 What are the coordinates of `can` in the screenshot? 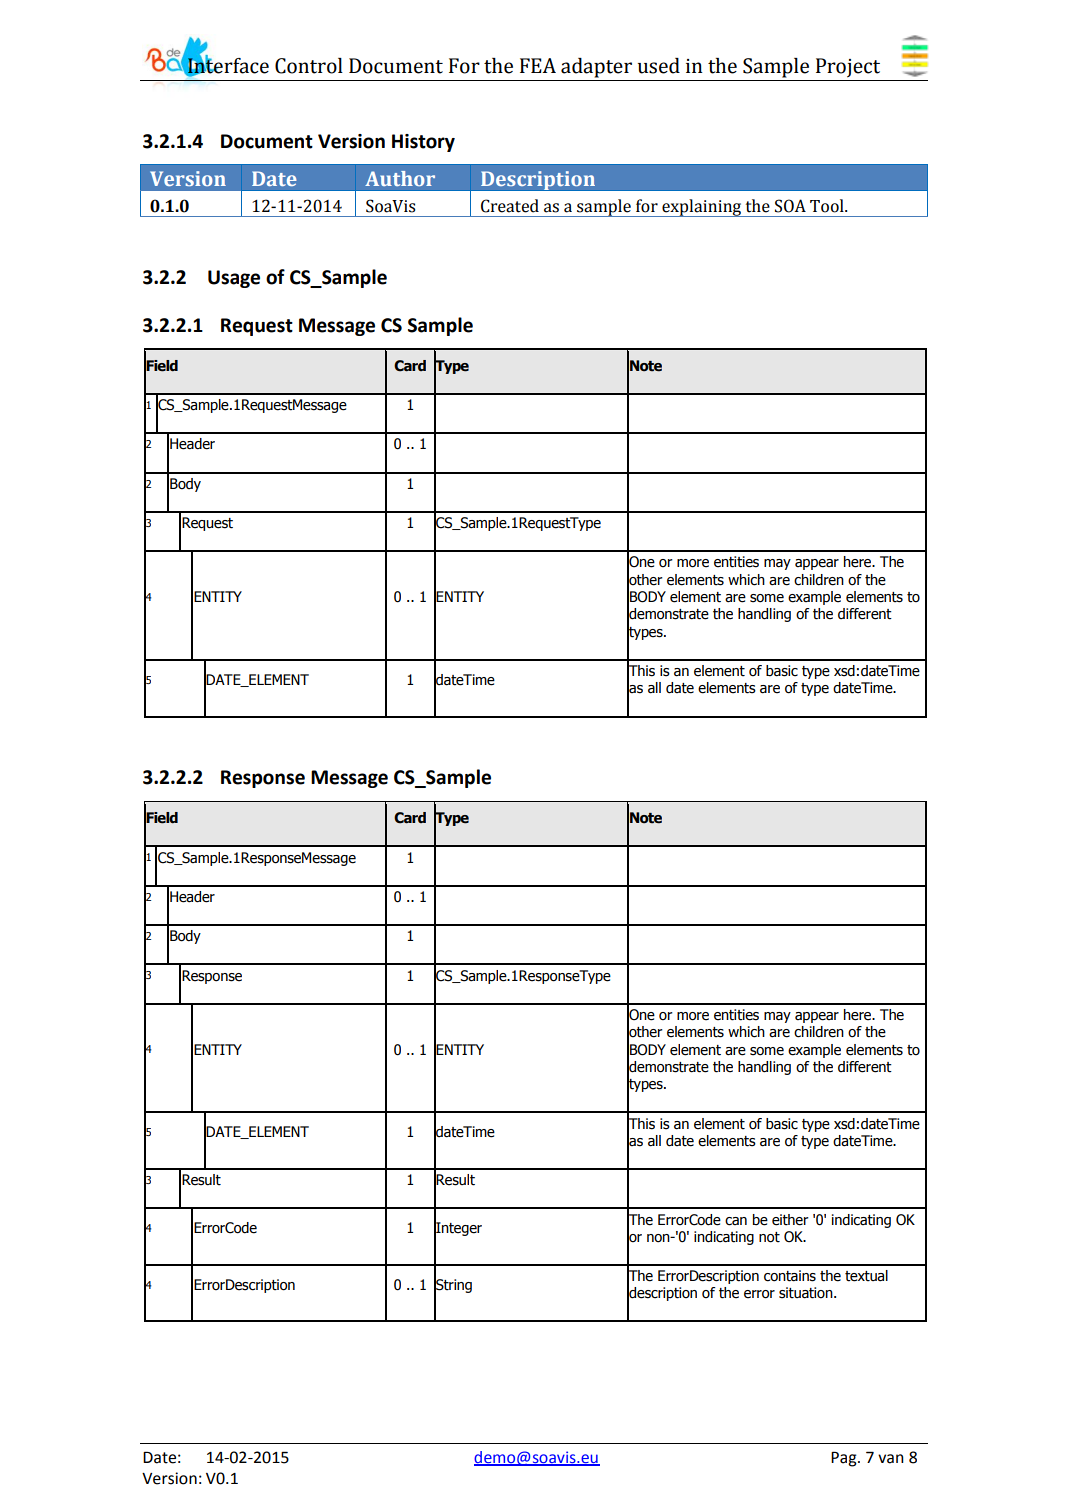 It's located at (736, 1221).
